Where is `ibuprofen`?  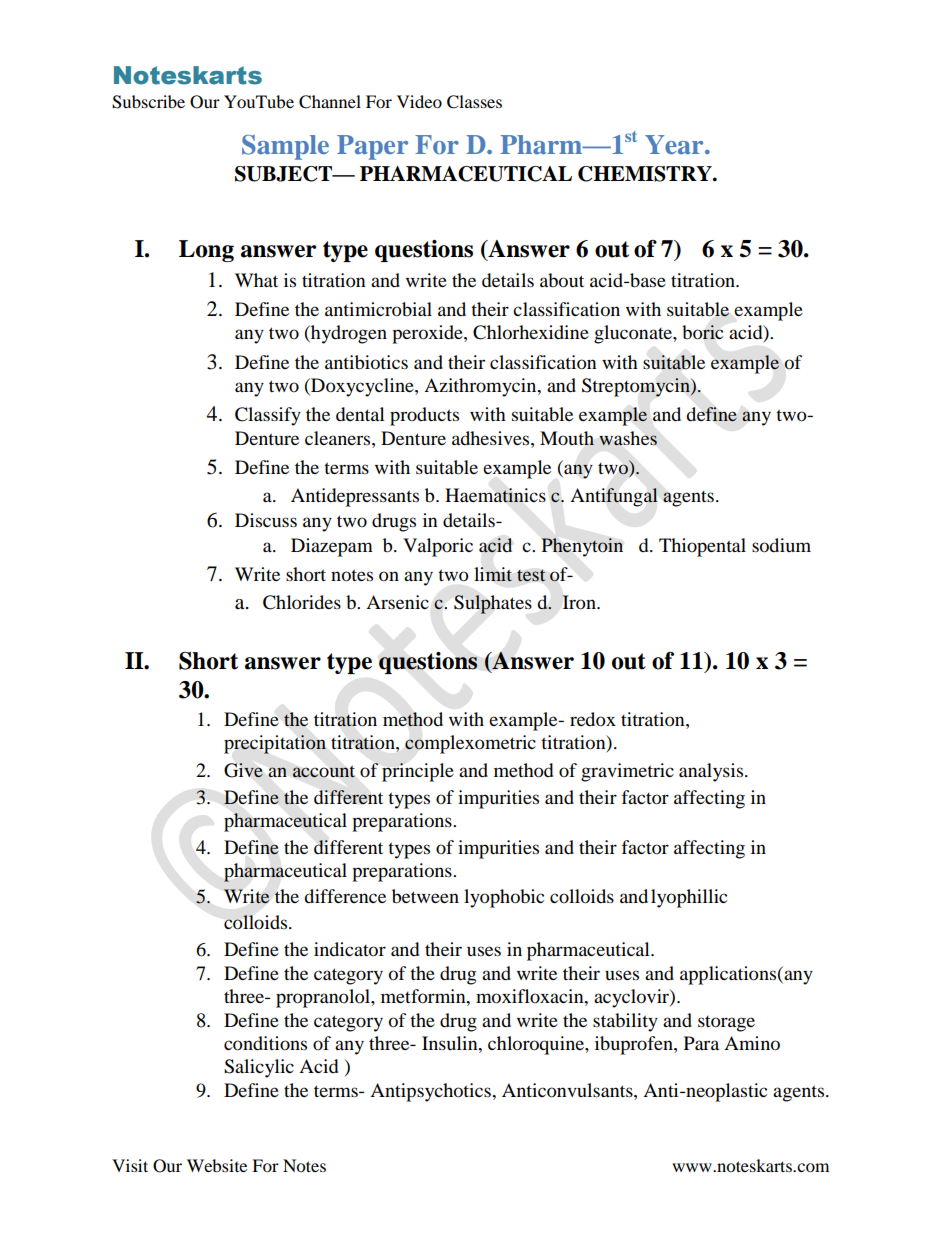
ibuprofen is located at coordinates (635, 1045).
